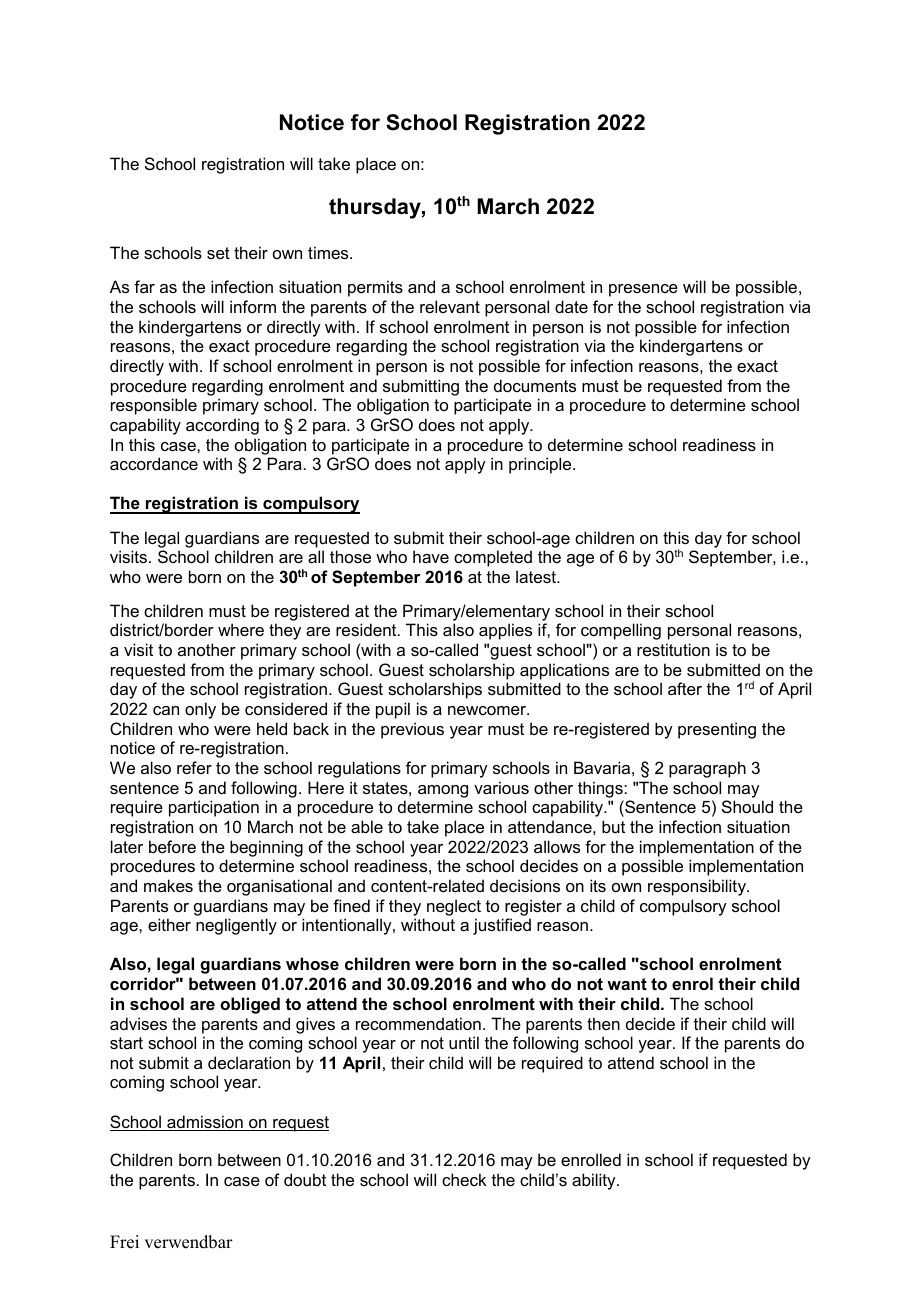  Describe the element at coordinates (250, 1005) in the image. I see `obliged` at that location.
